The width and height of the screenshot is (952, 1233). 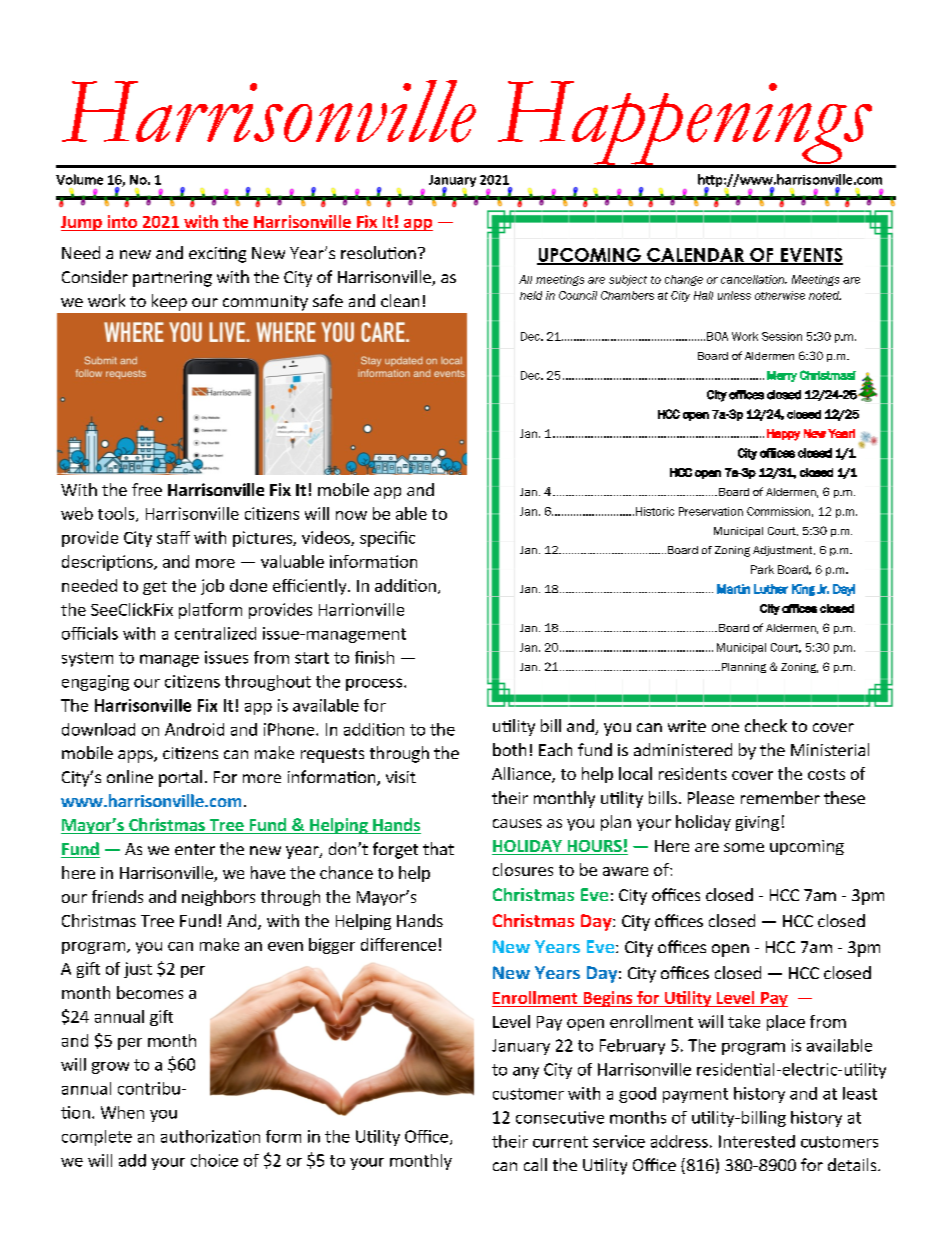 I want to click on choice, so click(x=214, y=1160).
